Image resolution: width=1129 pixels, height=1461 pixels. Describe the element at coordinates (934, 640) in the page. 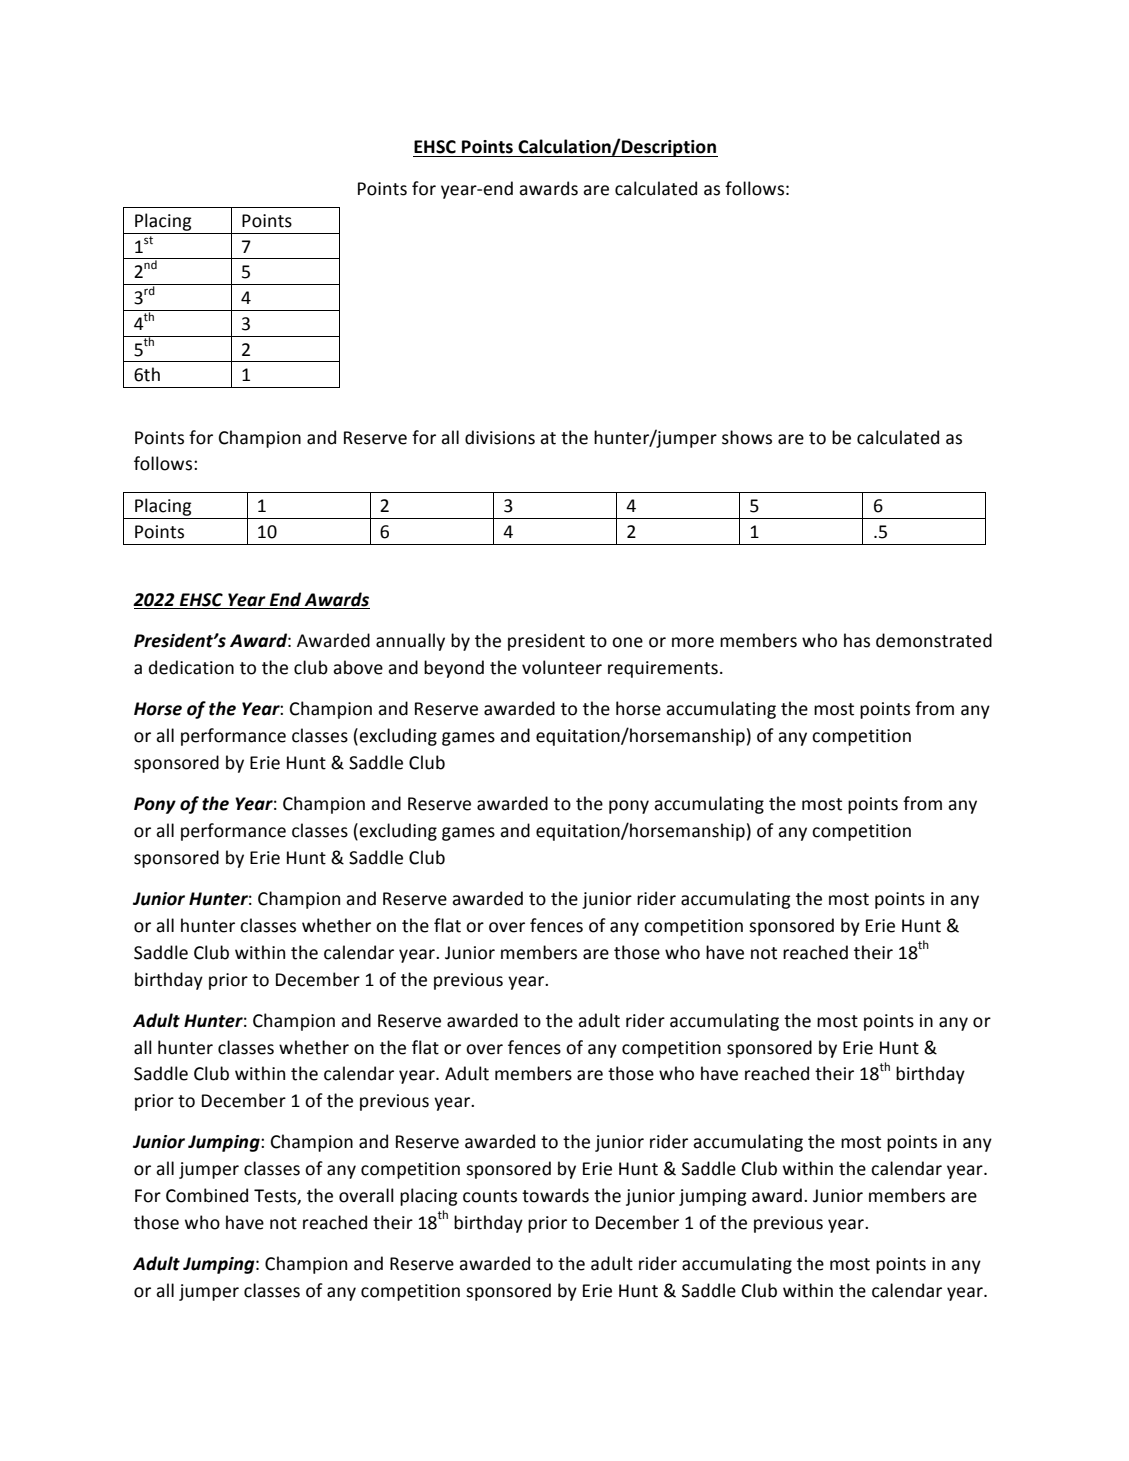

I see `demonstrated` at that location.
